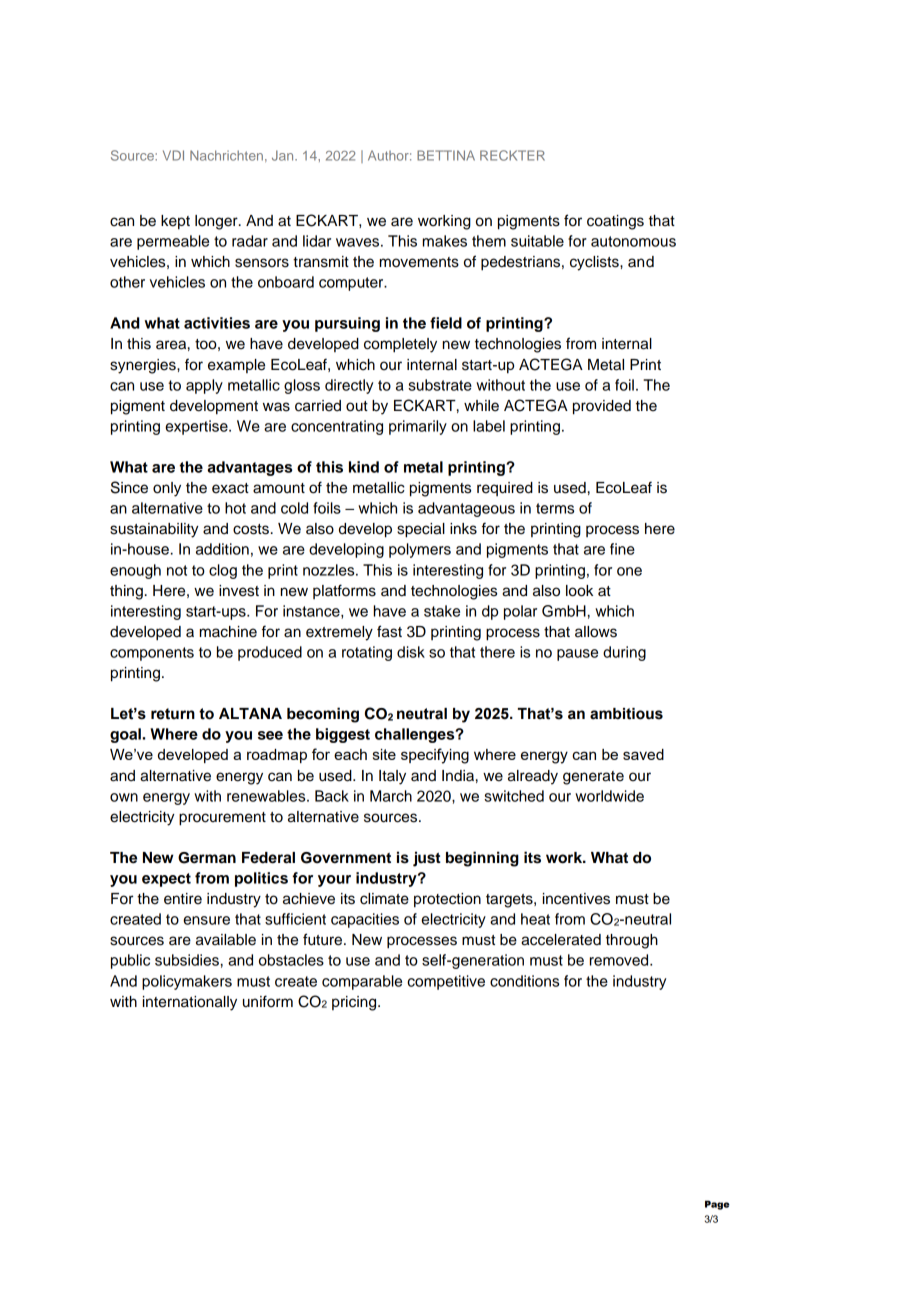 The image size is (924, 1308). Describe the element at coordinates (167, 489) in the screenshot. I see `only` at that location.
